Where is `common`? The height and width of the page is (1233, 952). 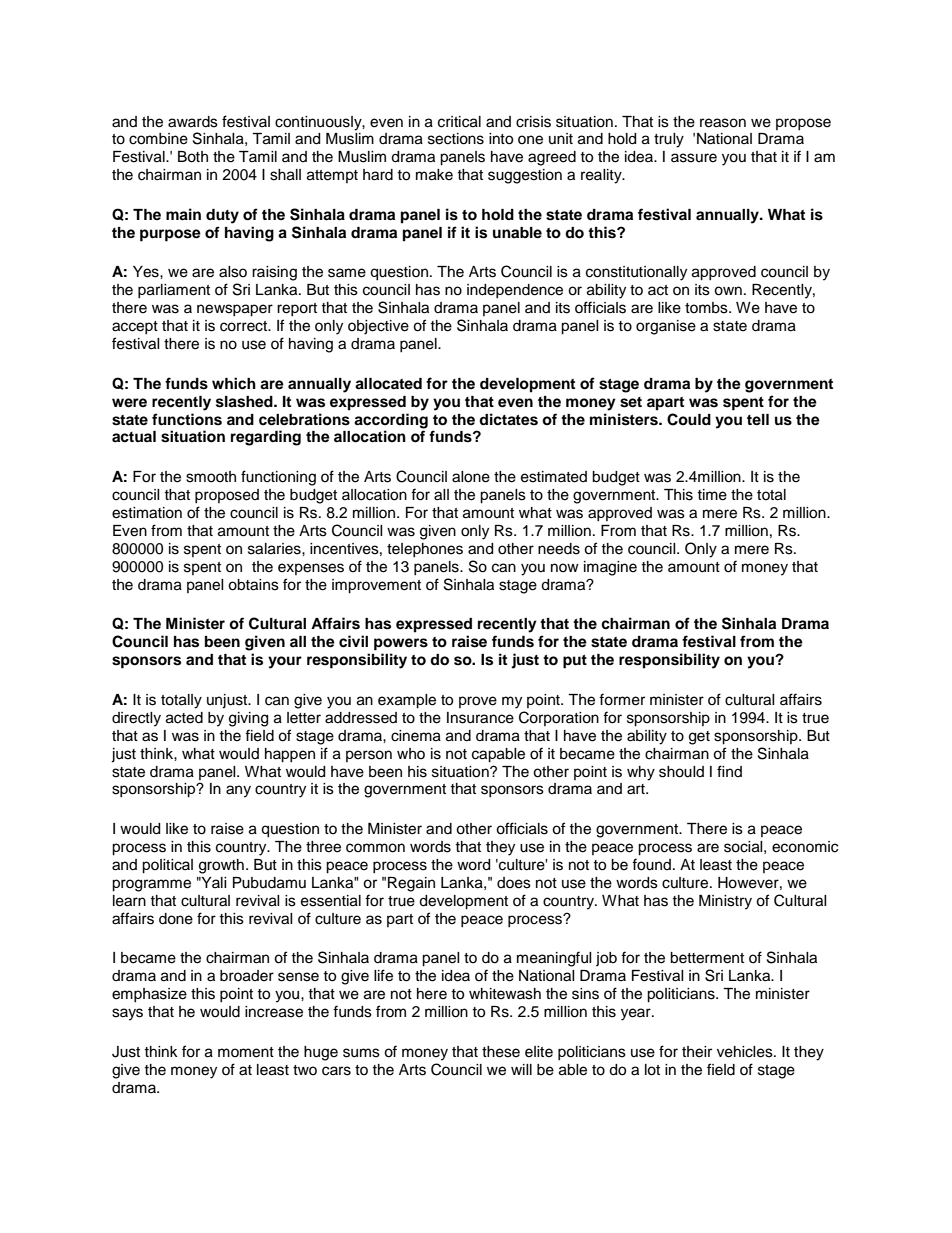
common is located at coordinates (375, 848).
